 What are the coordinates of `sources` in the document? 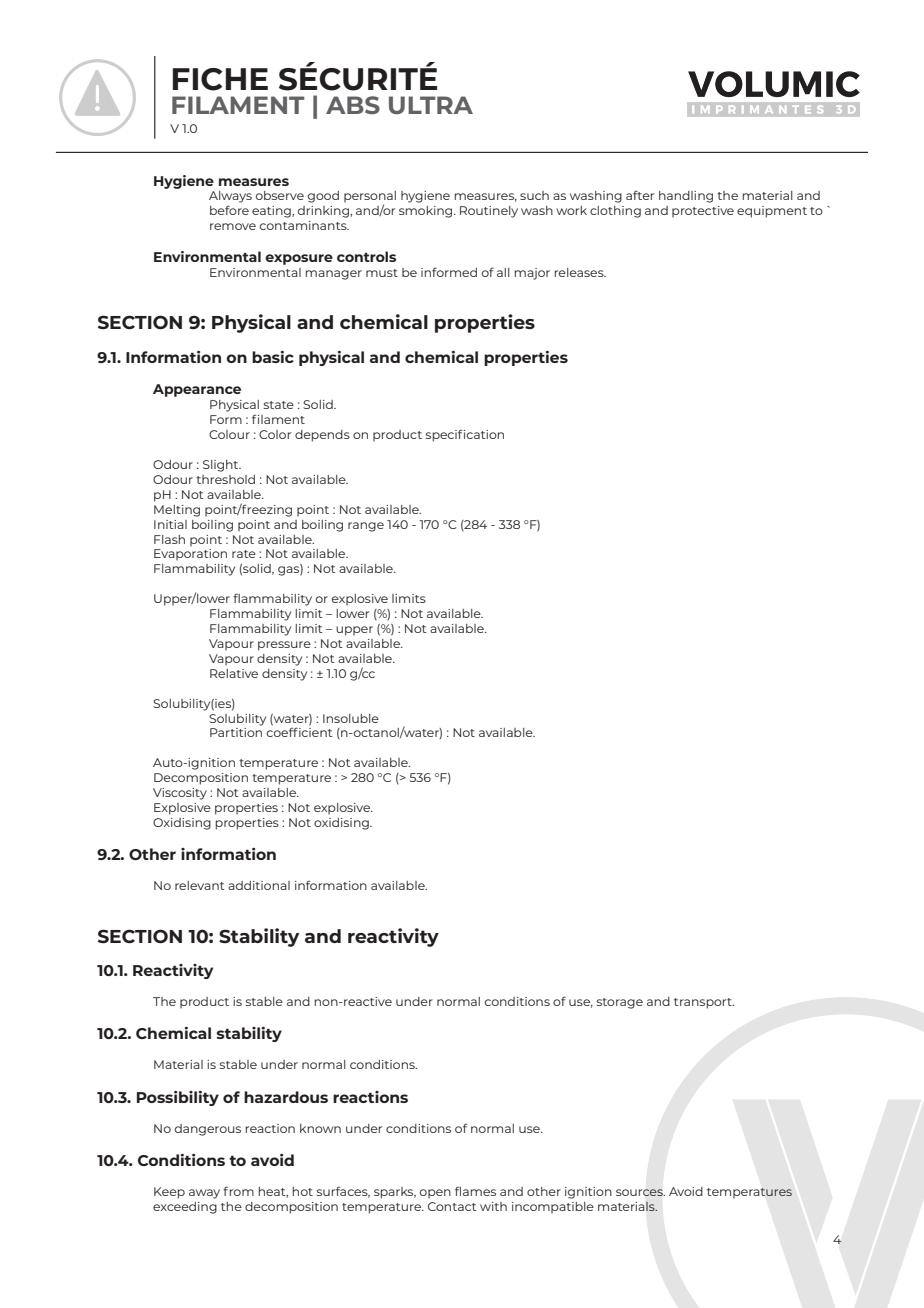 It's located at (640, 1192).
